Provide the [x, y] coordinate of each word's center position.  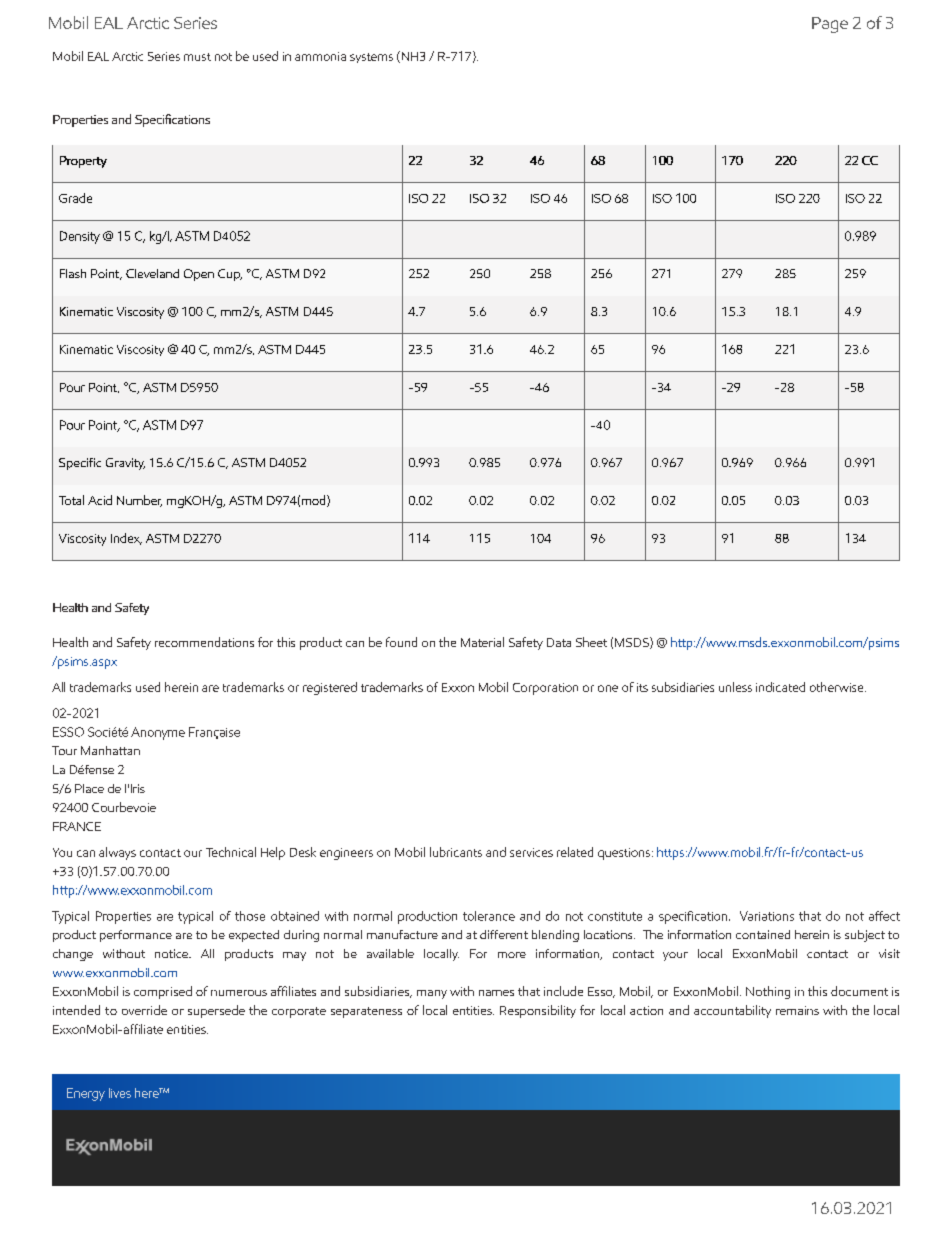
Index [126, 539]
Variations [767, 916]
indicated [780, 687]
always [117, 853]
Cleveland [152, 273]
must [197, 57]
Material [482, 642]
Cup [230, 275]
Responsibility [538, 1011]
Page [830, 25]
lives [120, 1093]
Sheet [591, 642]
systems [371, 58]
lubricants [456, 852]
